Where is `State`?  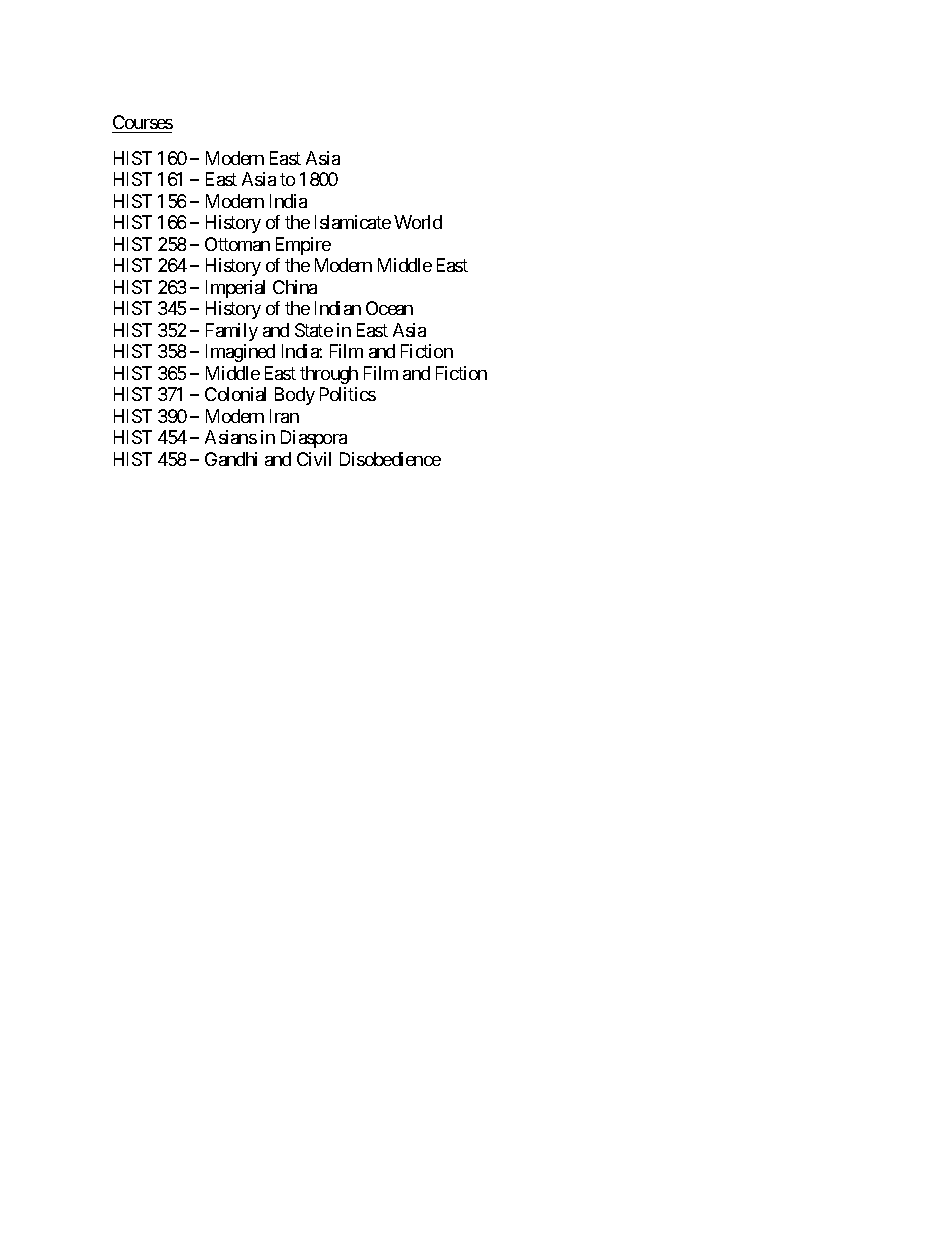 State is located at coordinates (314, 330).
